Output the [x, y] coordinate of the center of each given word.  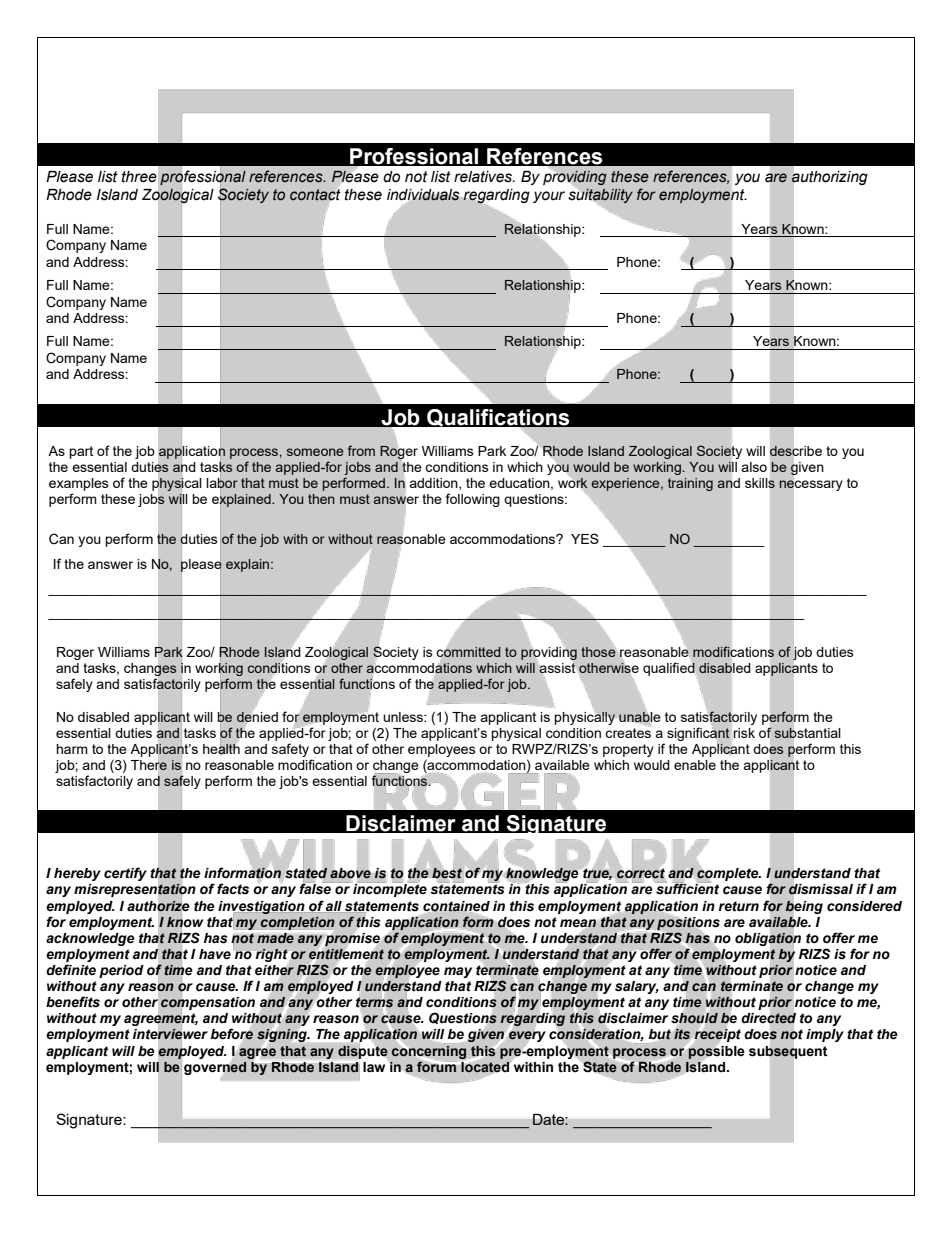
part [81, 452]
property [628, 750]
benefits [73, 1002]
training [690, 484]
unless [404, 717]
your [549, 197]
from [361, 450]
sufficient [687, 888]
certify [125, 874]
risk [744, 733]
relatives [484, 177]
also [754, 467]
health [221, 748]
